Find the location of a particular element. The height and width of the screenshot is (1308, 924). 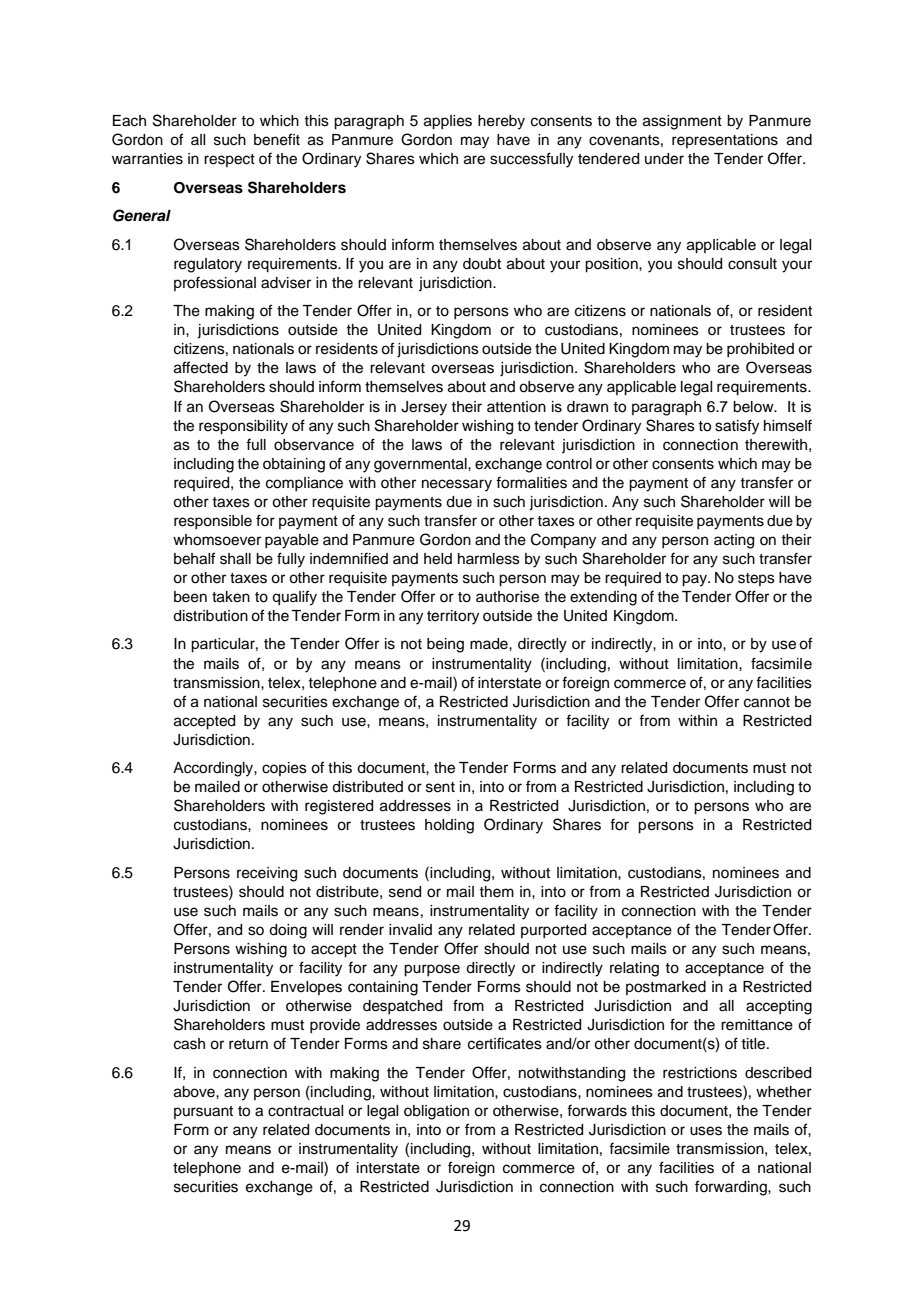

Jersey is located at coordinates (424, 408).
